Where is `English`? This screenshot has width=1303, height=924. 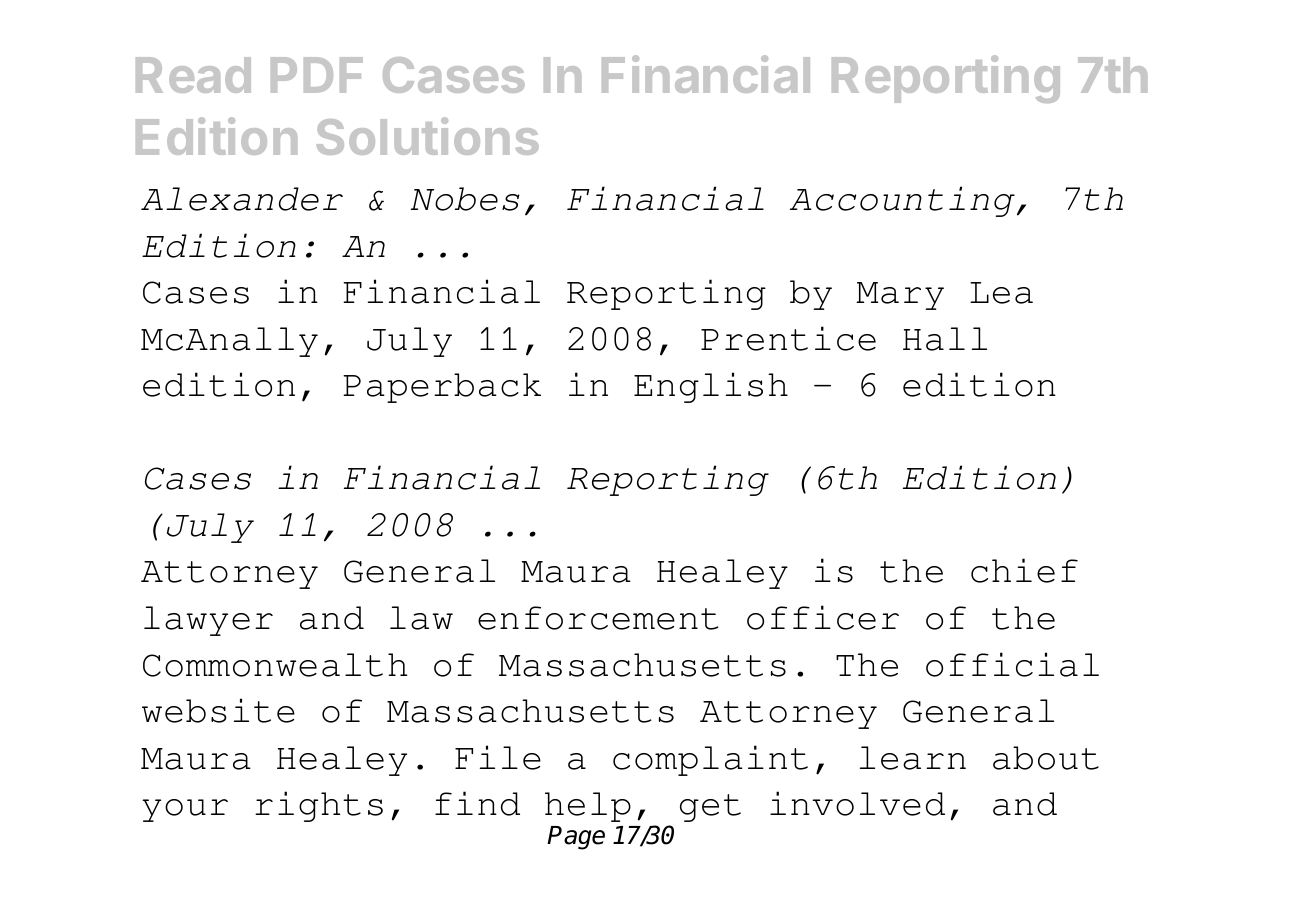
English is located at coordinates (711, 387).
